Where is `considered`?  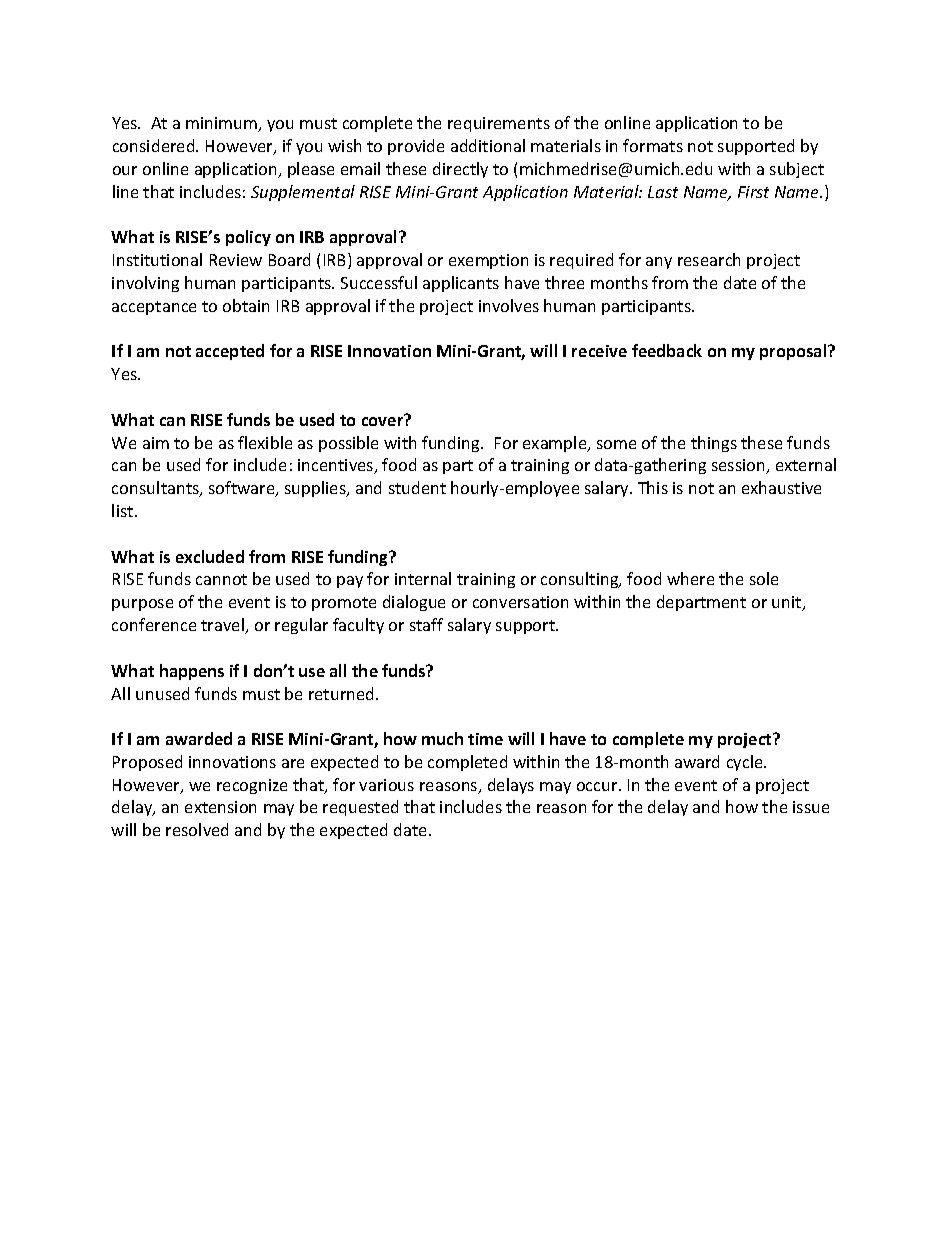 considered is located at coordinates (155, 145).
